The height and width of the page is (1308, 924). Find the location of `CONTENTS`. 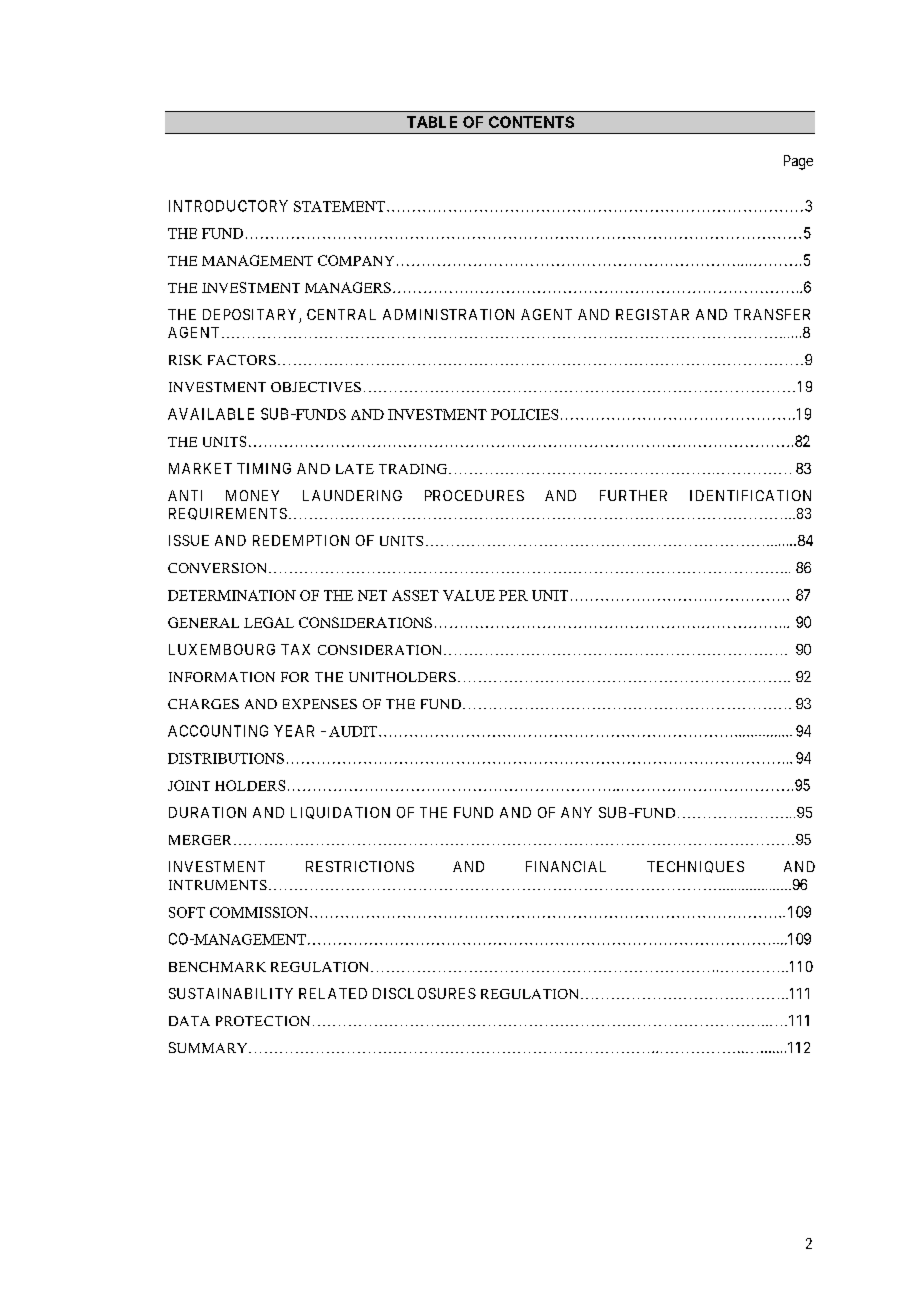

CONTENTS is located at coordinates (531, 122).
